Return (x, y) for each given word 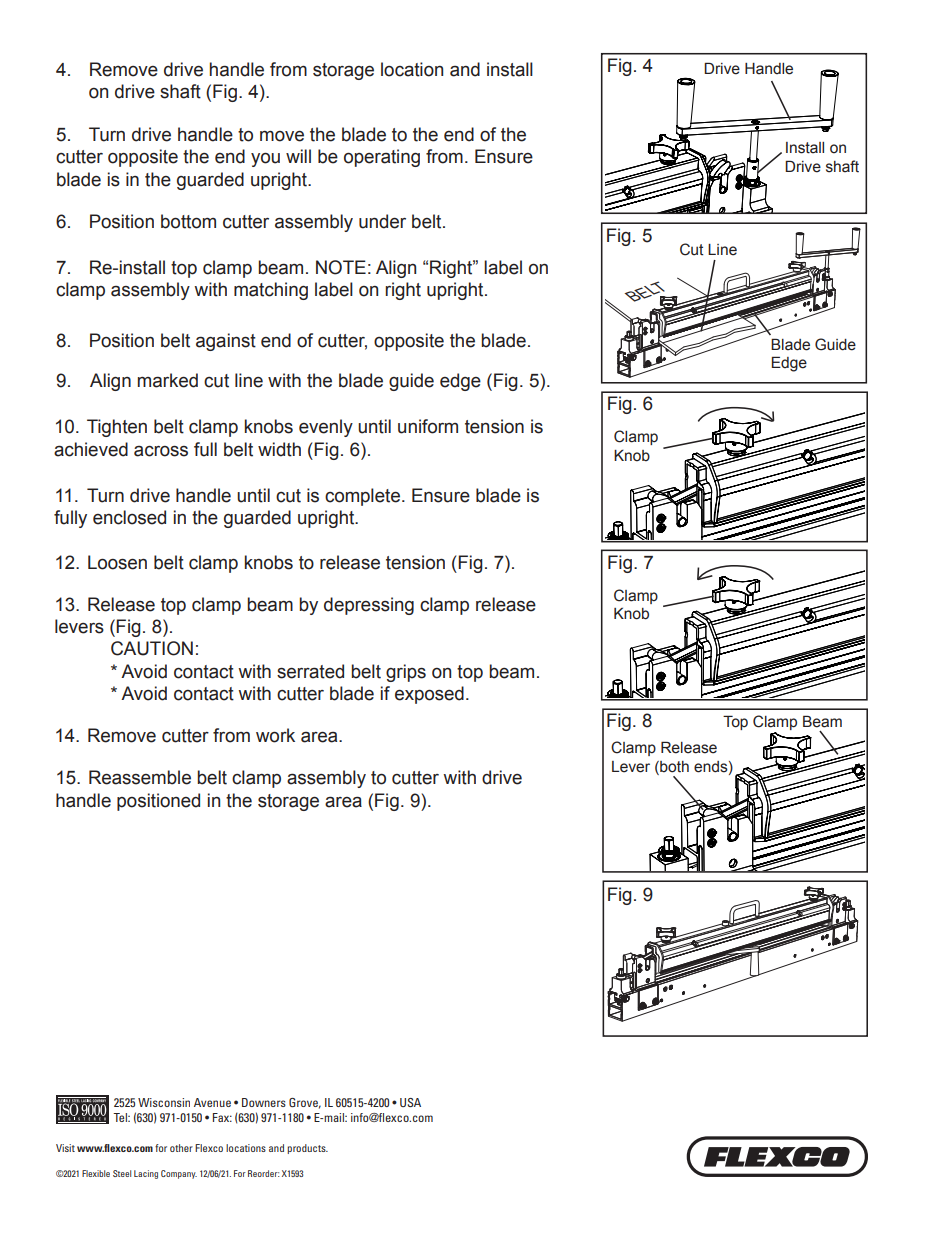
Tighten (117, 428)
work (275, 735)
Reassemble (140, 777)
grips (406, 673)
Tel (121, 1117)
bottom (188, 221)
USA (410, 1102)
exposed (429, 695)
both (673, 768)
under (382, 221)
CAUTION (152, 648)
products (307, 1149)
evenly (326, 428)
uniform (428, 426)
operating (382, 158)
